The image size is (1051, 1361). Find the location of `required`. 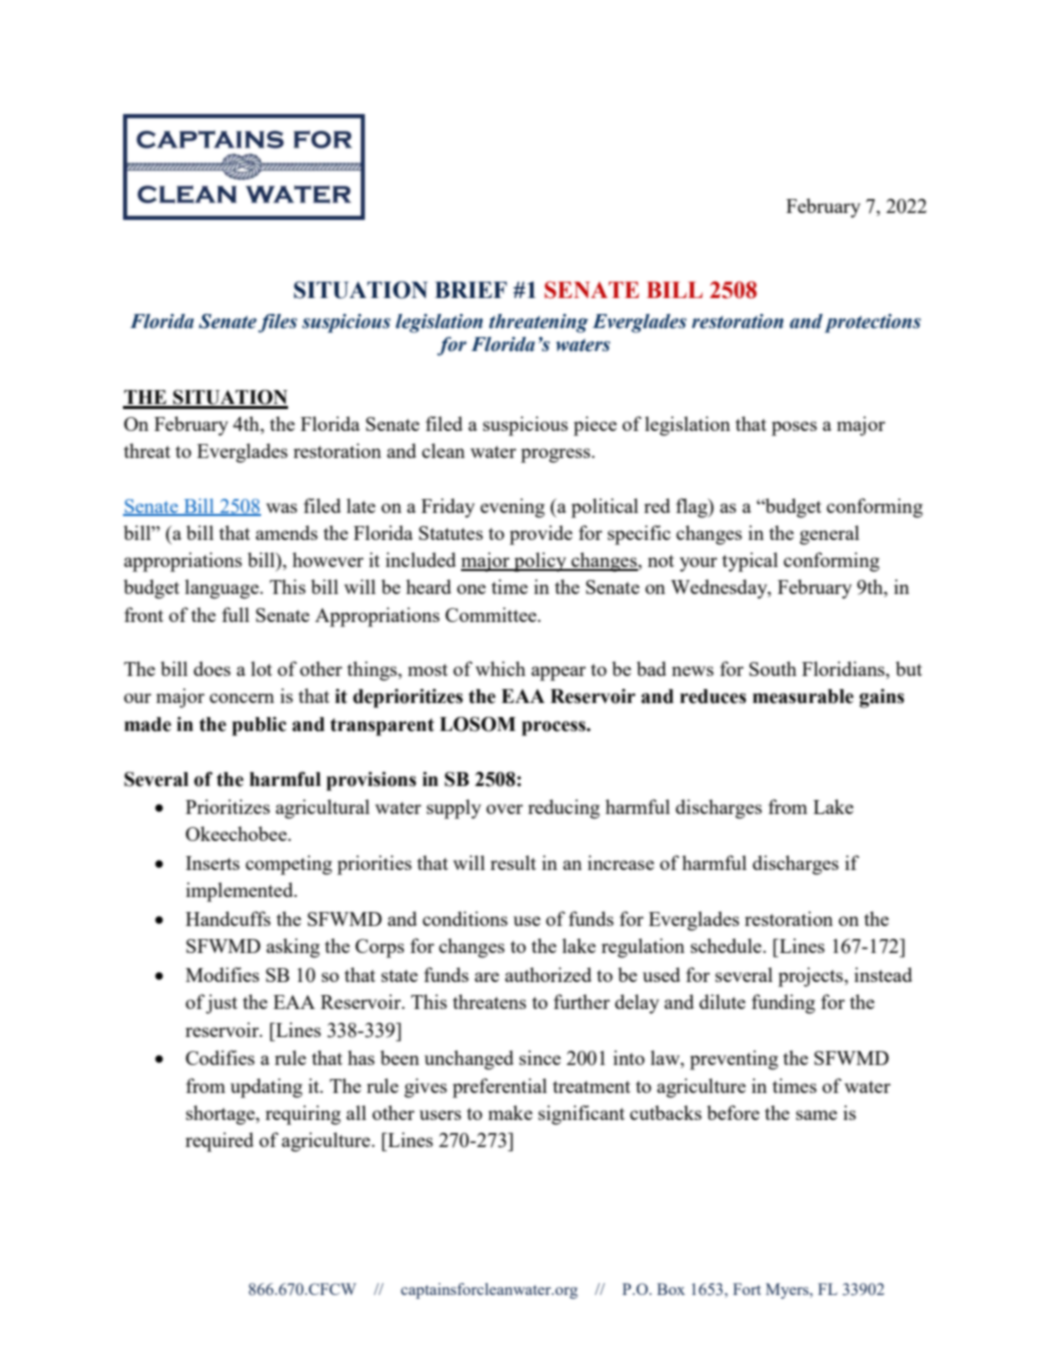

required is located at coordinates (219, 1142).
